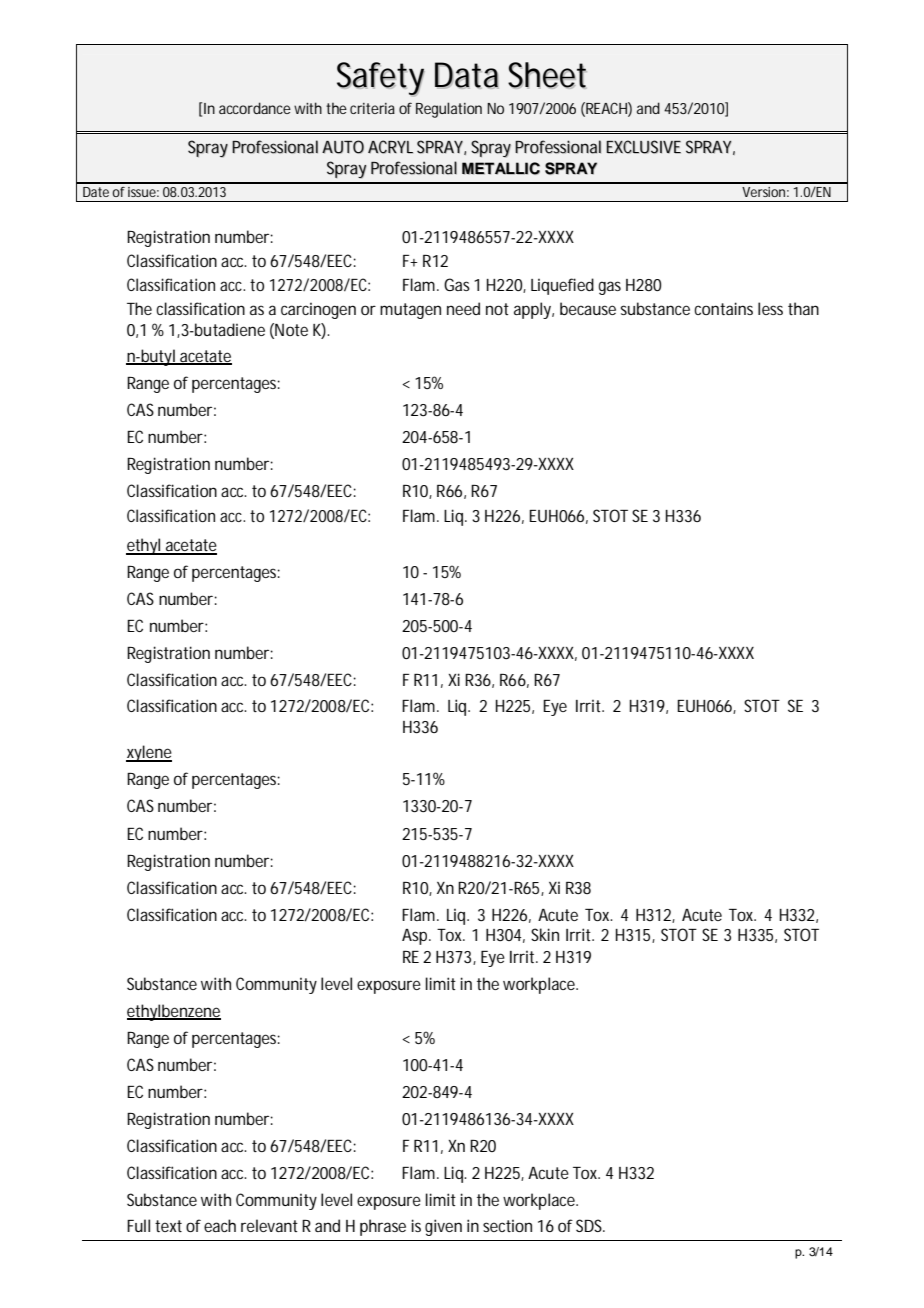 This screenshot has height=1308, width=924. What do you see at coordinates (255, 108) in the screenshot?
I see `accordance` at bounding box center [255, 108].
